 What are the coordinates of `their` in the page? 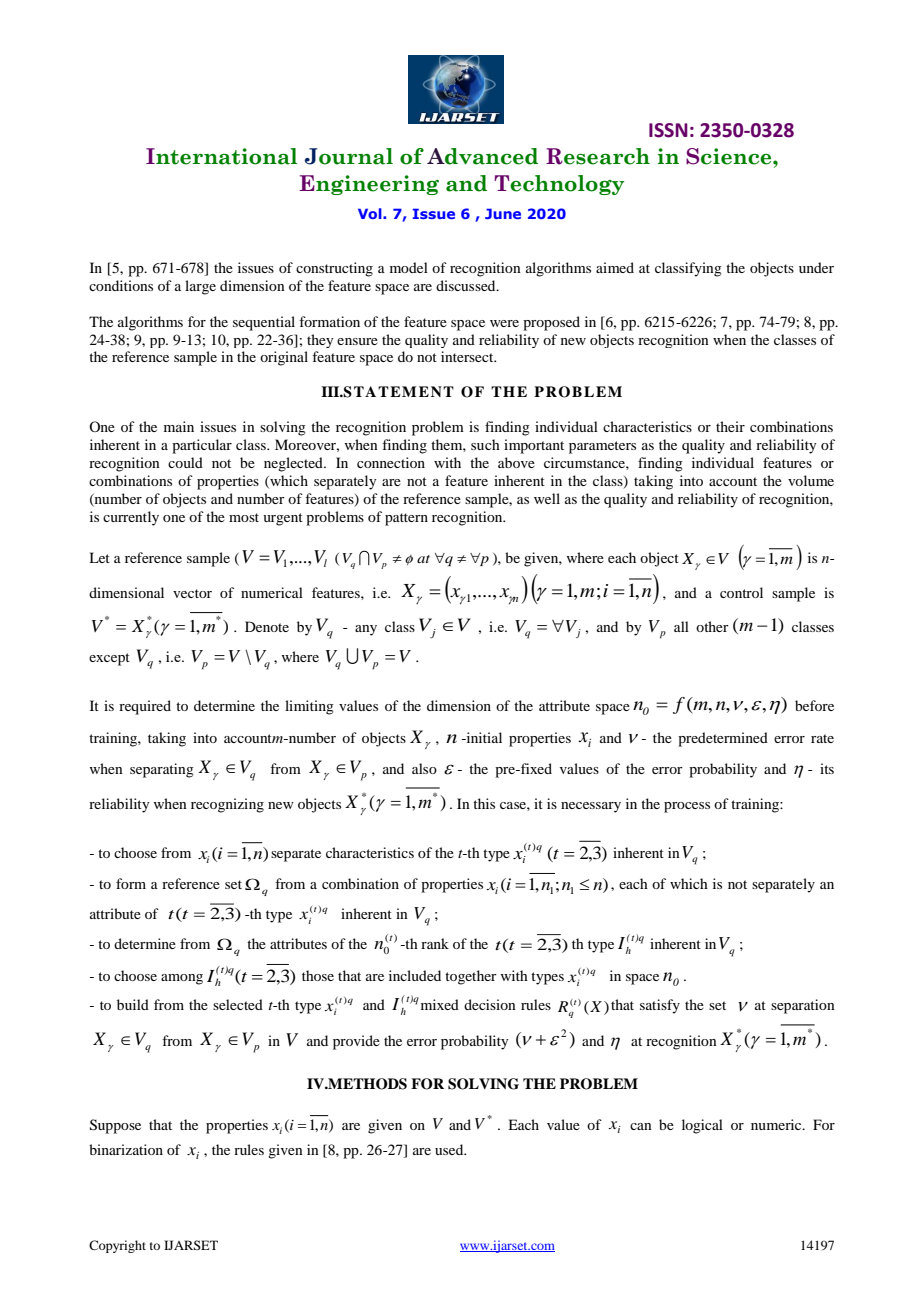 It's located at (730, 426).
